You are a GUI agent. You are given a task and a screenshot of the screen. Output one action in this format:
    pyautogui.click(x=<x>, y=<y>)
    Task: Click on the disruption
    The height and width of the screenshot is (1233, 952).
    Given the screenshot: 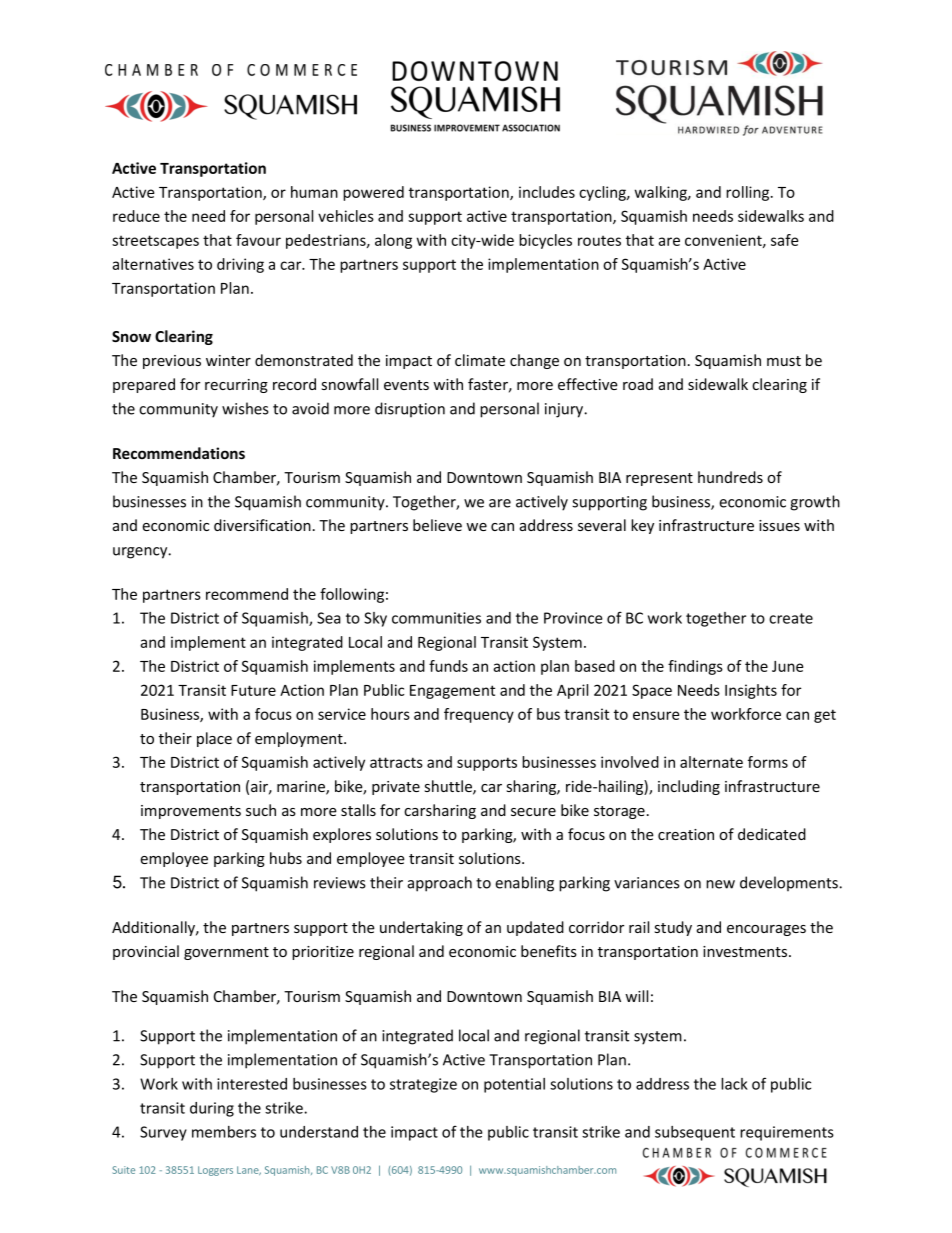 What is the action you would take?
    pyautogui.click(x=410, y=409)
